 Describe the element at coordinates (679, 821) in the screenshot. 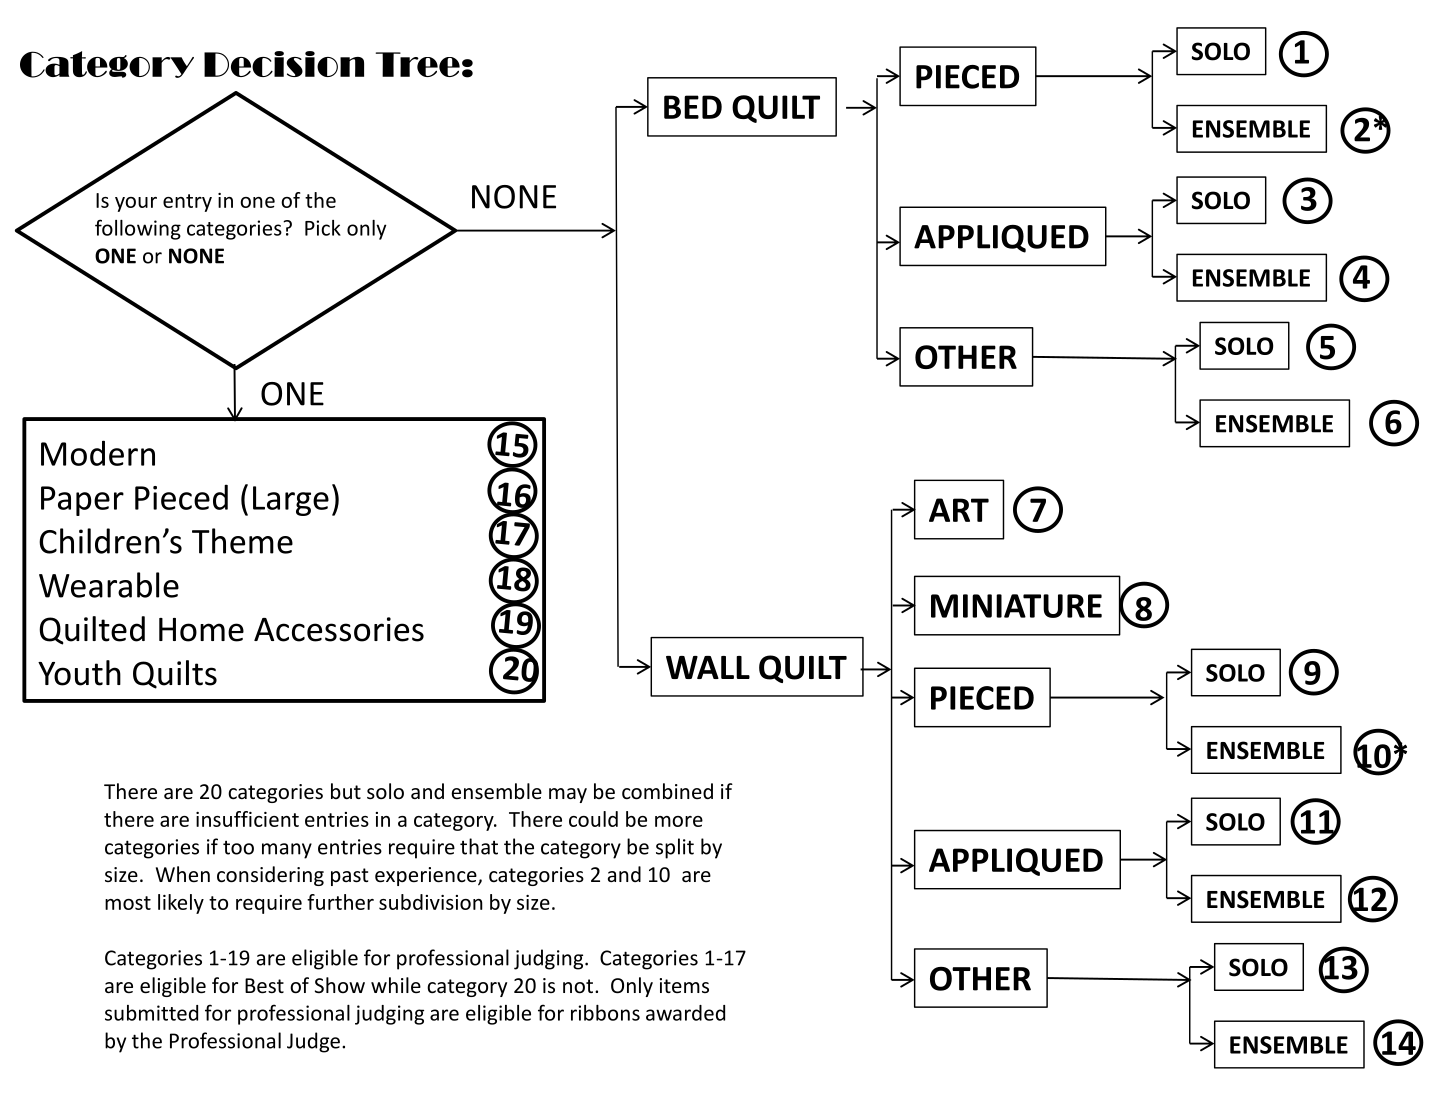

I see `more` at that location.
